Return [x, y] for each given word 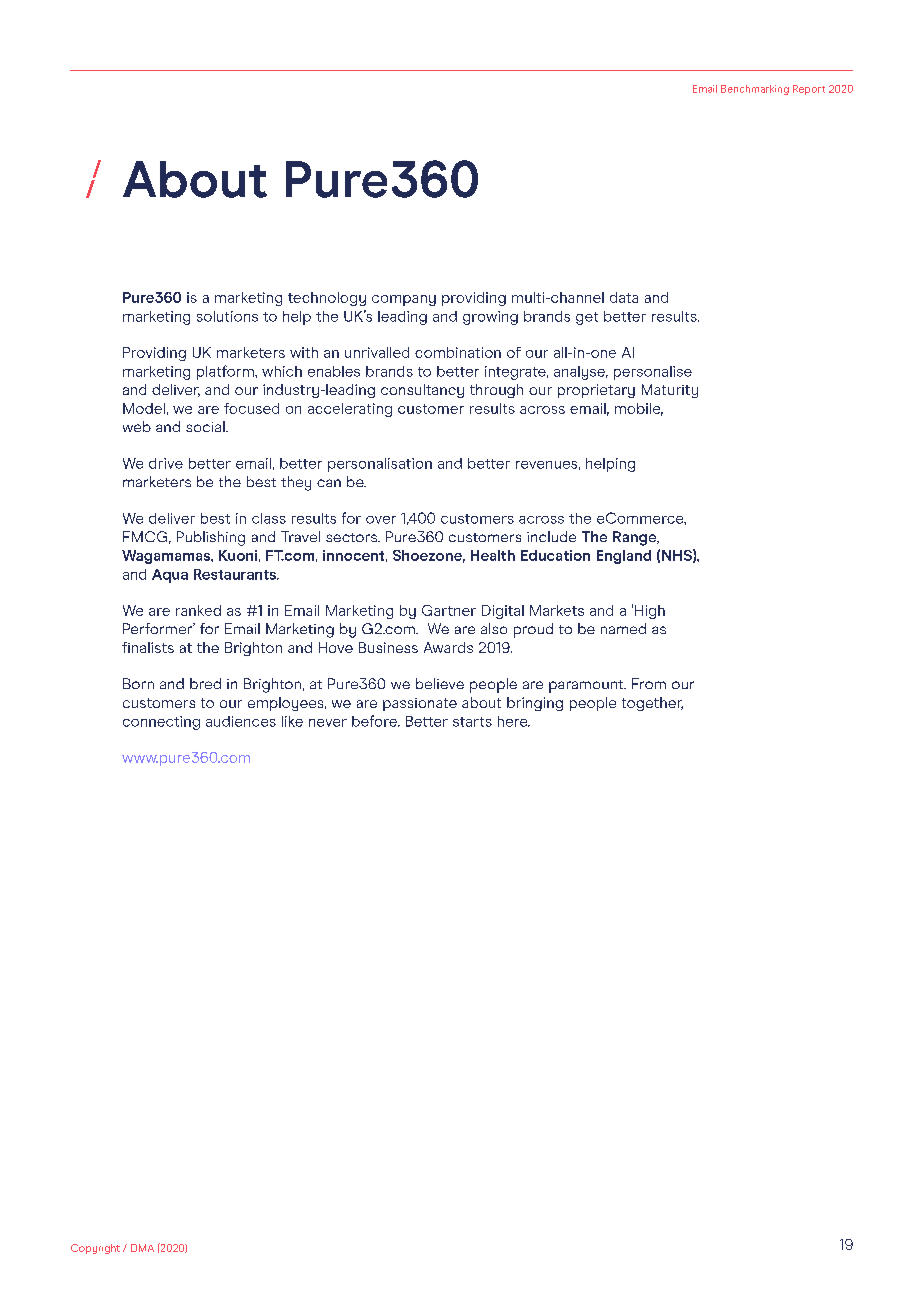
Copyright [95, 1249]
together [652, 704]
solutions [227, 316]
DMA [142, 1248]
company [404, 300]
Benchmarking [755, 90]
